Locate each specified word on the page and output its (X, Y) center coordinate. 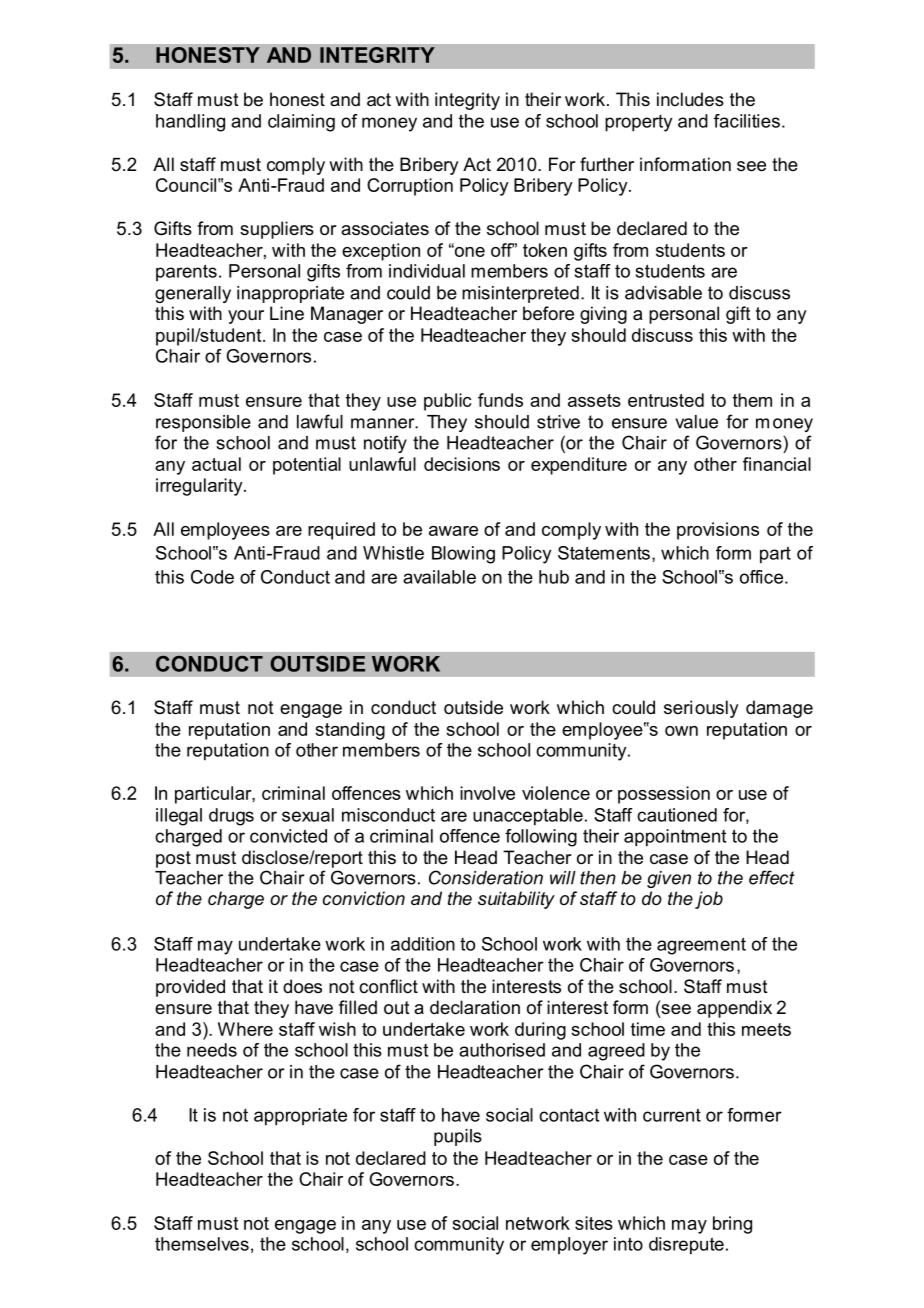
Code (212, 577)
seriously (701, 709)
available (439, 577)
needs (212, 1050)
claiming (301, 123)
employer (569, 1246)
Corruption (410, 187)
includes (690, 99)
